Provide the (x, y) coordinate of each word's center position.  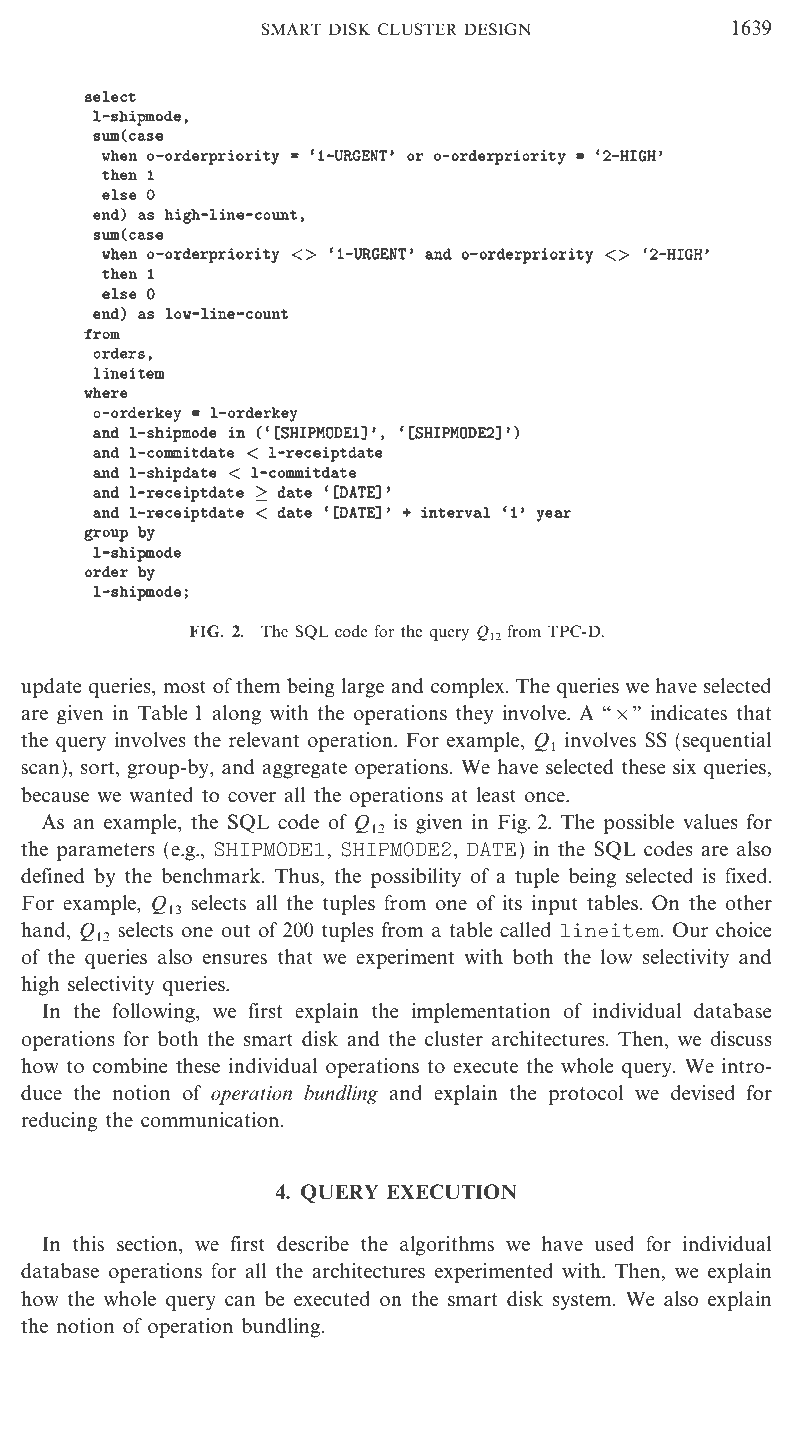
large (362, 688)
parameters (106, 852)
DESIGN (497, 29)
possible (639, 824)
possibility (416, 878)
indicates (688, 713)
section (148, 1245)
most (184, 687)
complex (469, 688)
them (258, 686)
